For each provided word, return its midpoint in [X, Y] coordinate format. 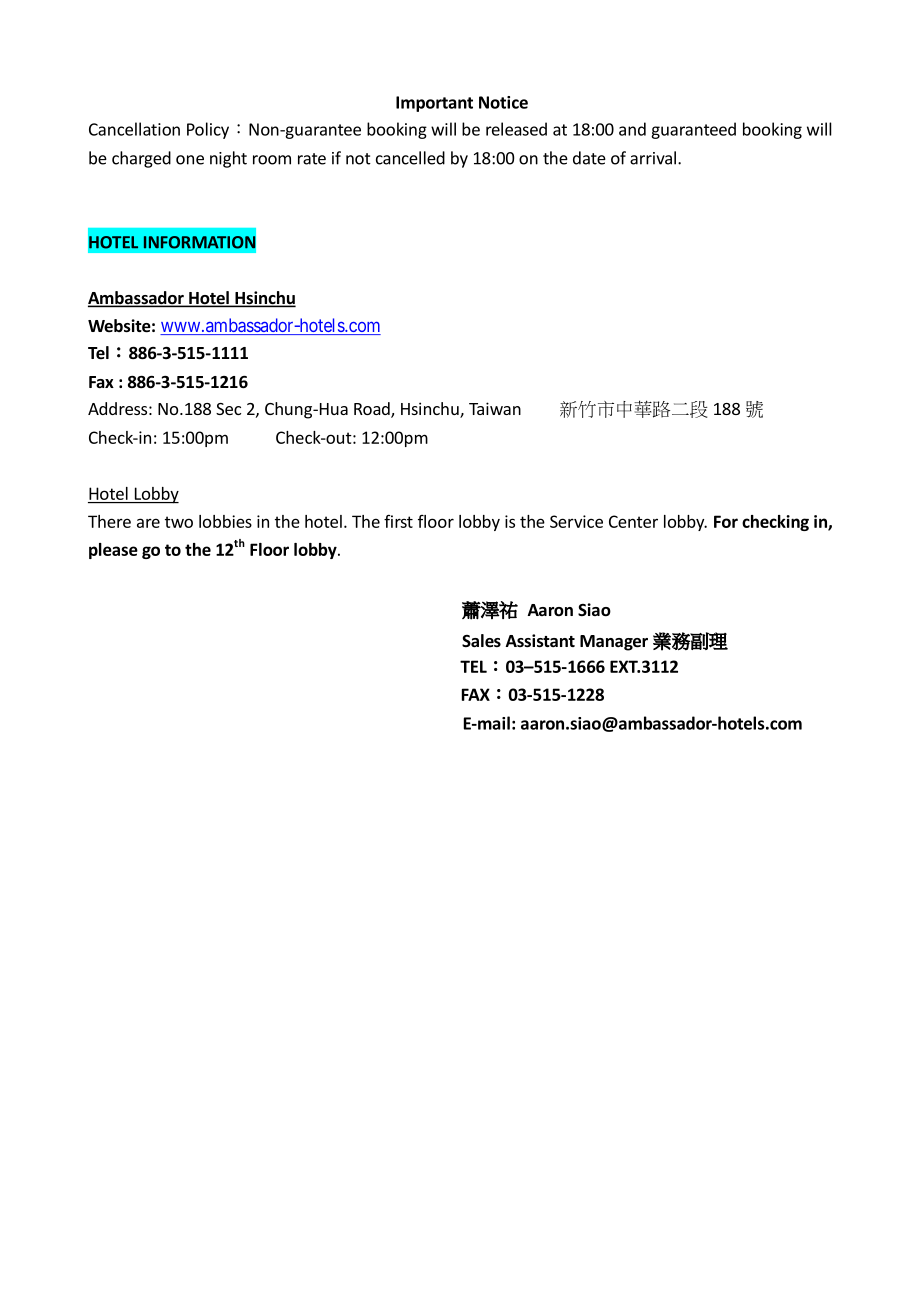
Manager [614, 643]
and [632, 129]
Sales [481, 641]
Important [434, 104]
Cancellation [134, 129]
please [113, 551]
